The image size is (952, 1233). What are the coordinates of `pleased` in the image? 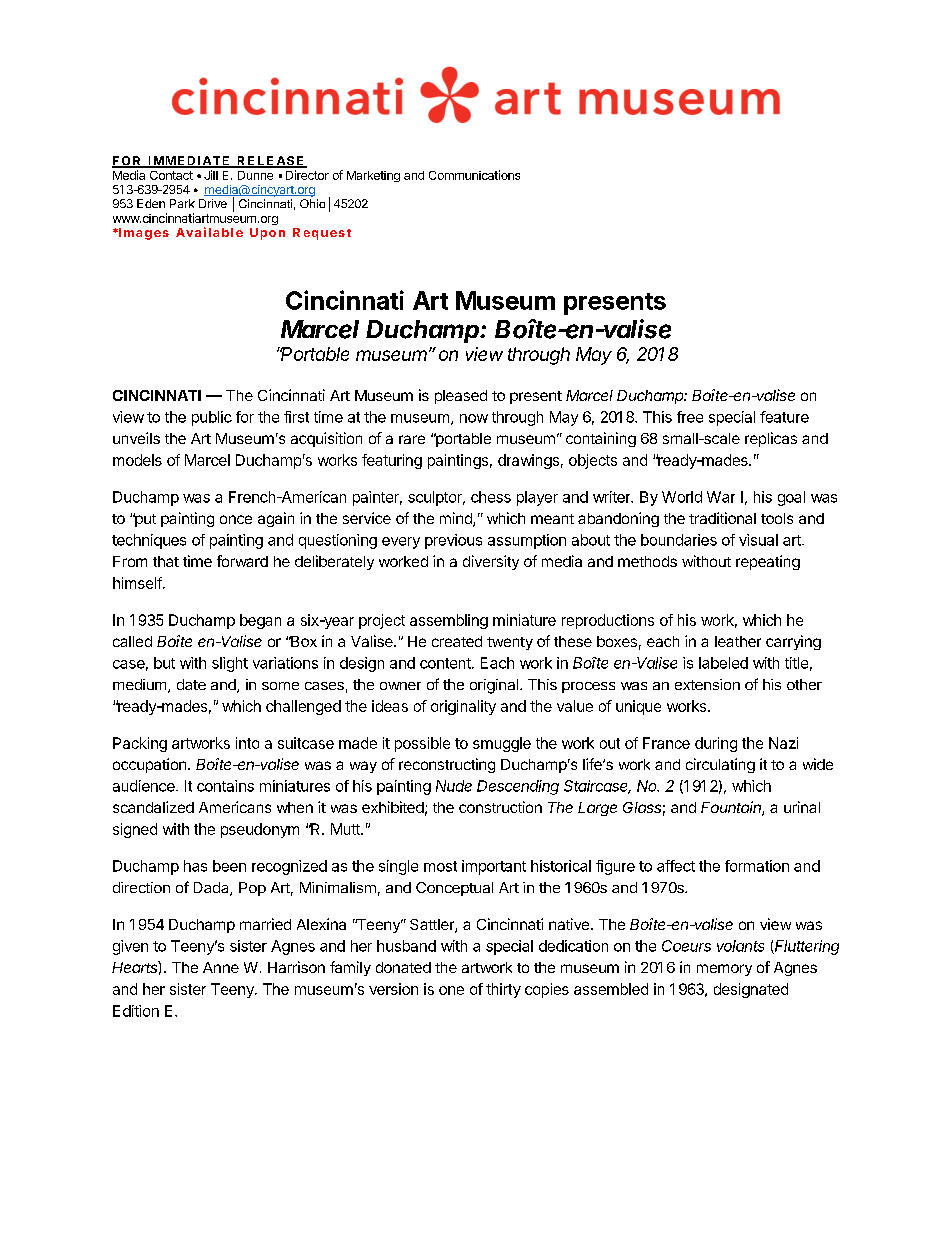 It's located at (461, 397).
